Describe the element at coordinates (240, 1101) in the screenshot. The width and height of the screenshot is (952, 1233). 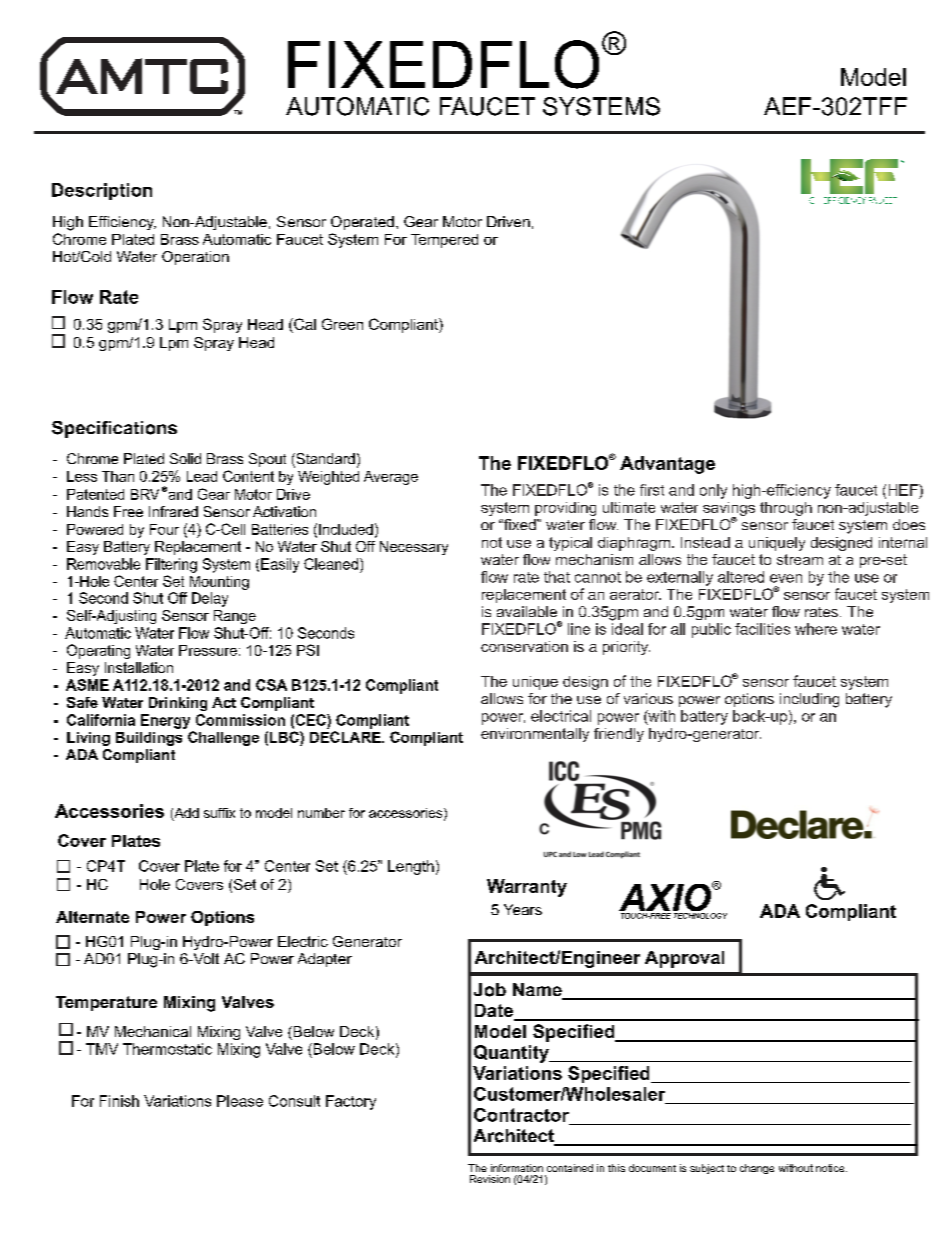
I see `Please` at that location.
